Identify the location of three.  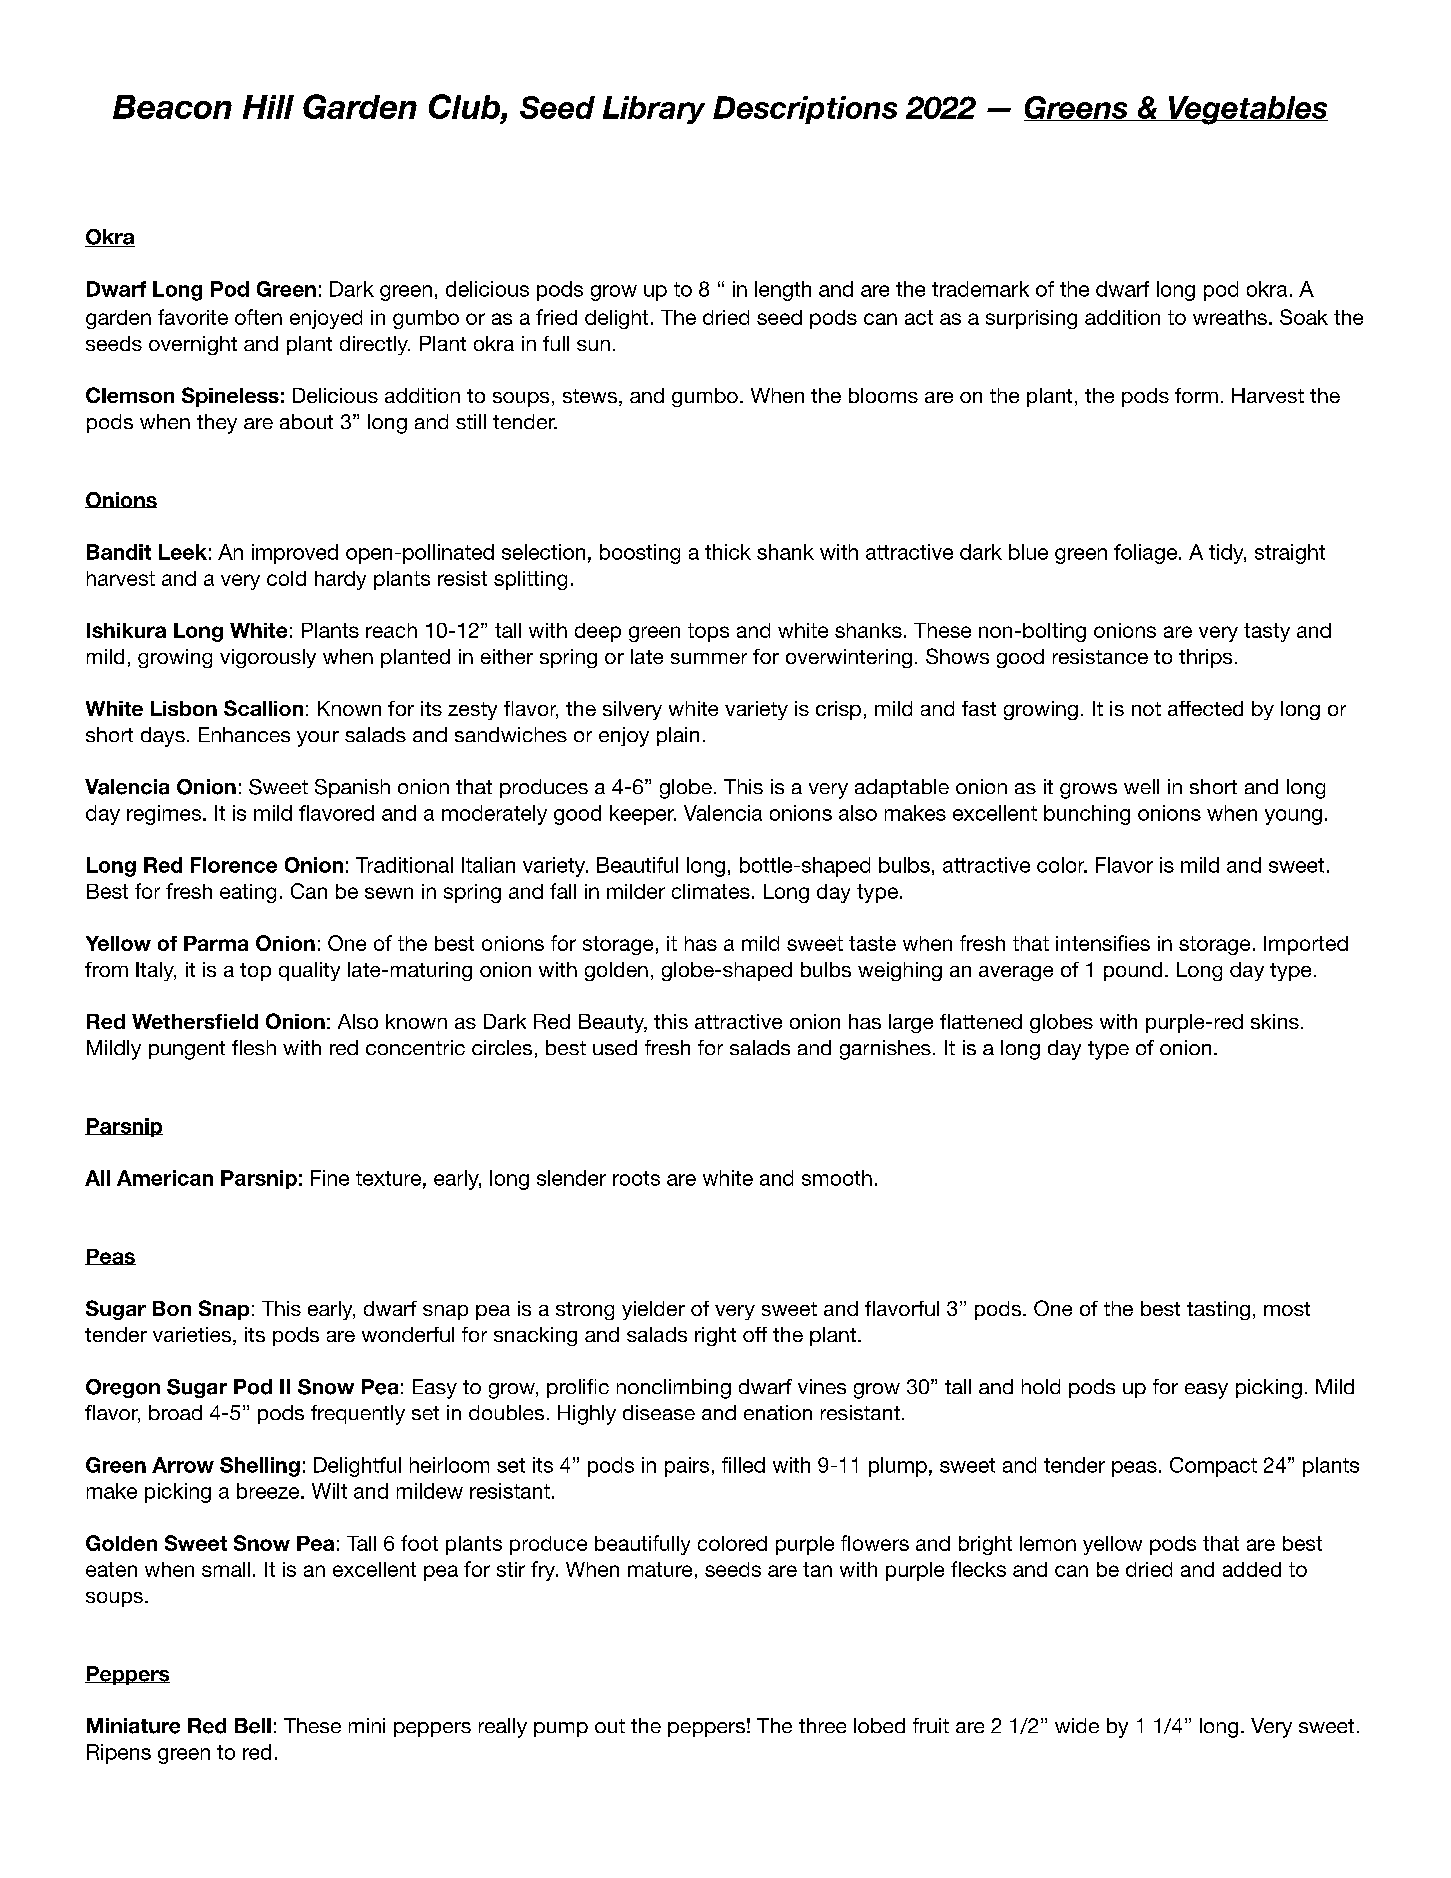
(822, 1725).
